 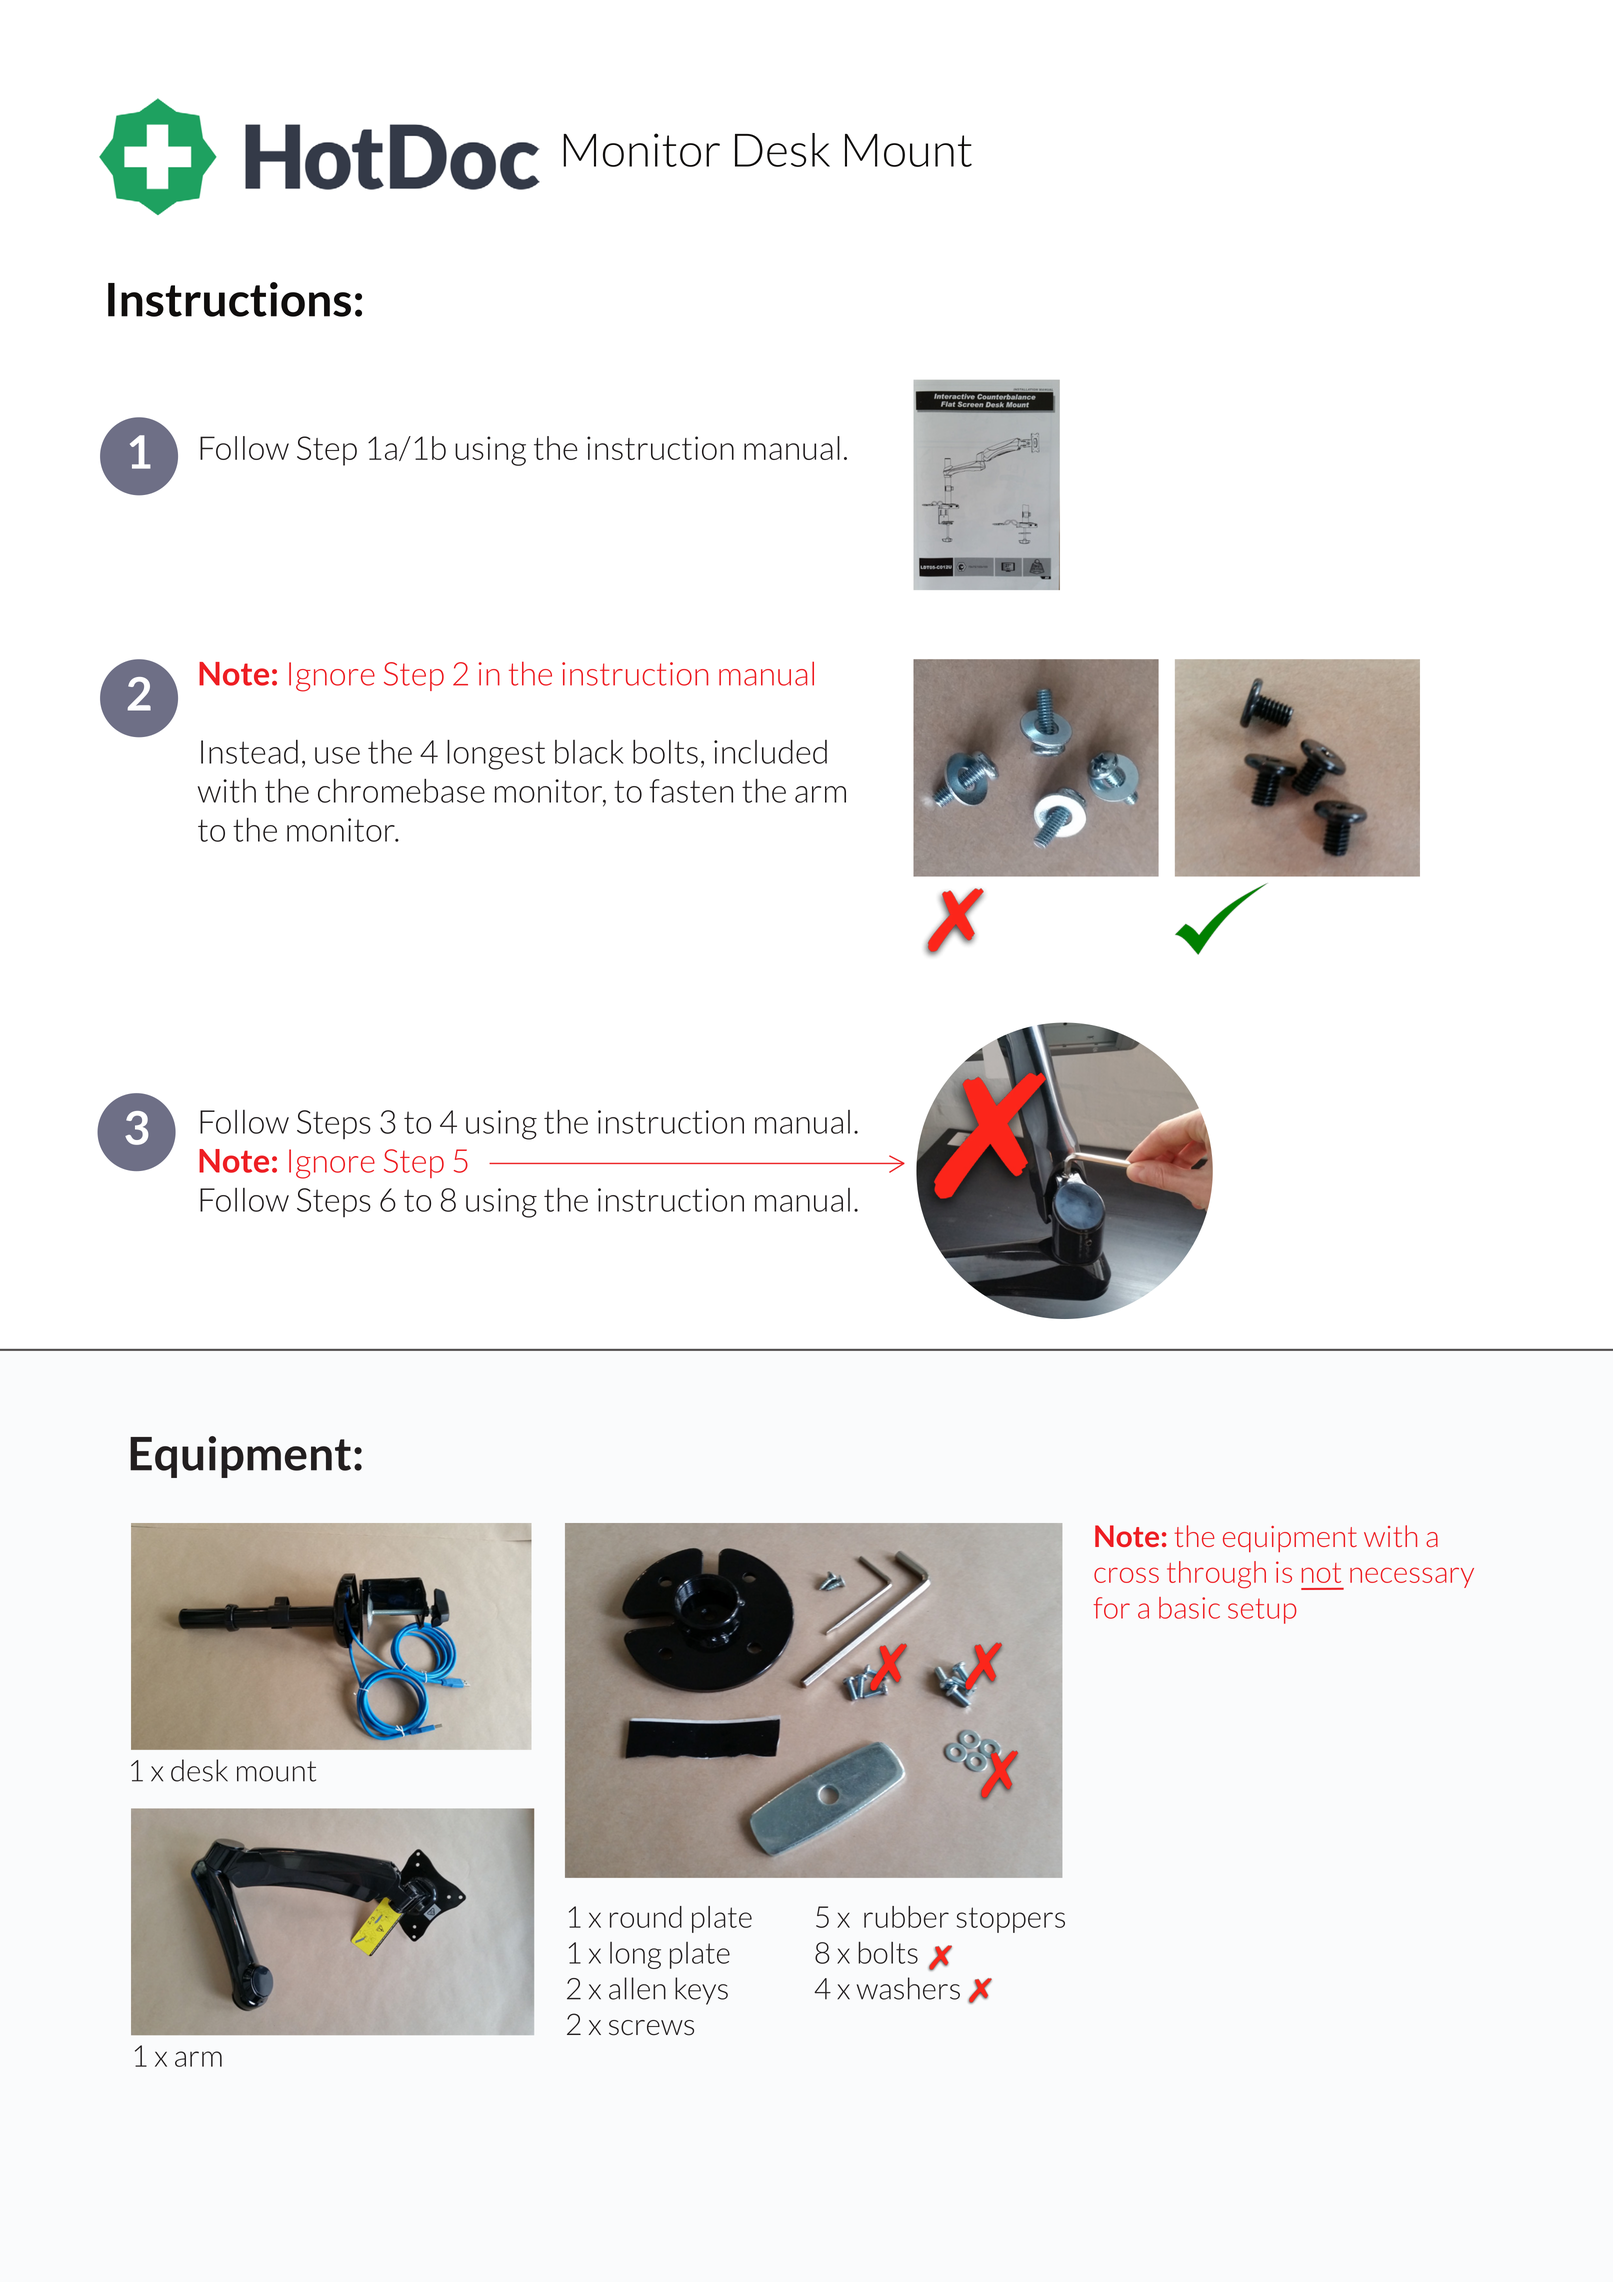 What do you see at coordinates (337, 755) in the screenshot?
I see `use` at bounding box center [337, 755].
